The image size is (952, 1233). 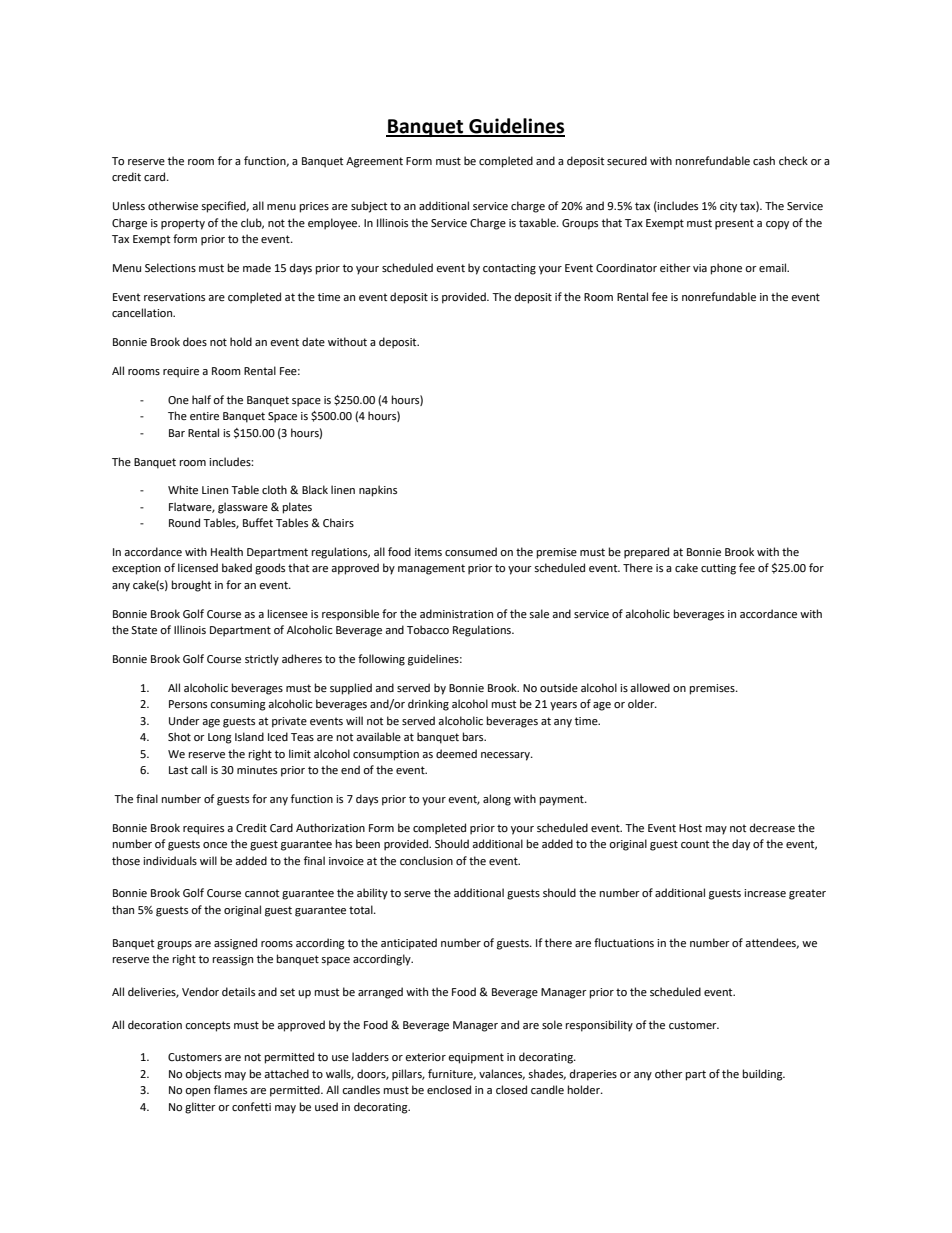 I want to click on property, so click(x=183, y=224).
